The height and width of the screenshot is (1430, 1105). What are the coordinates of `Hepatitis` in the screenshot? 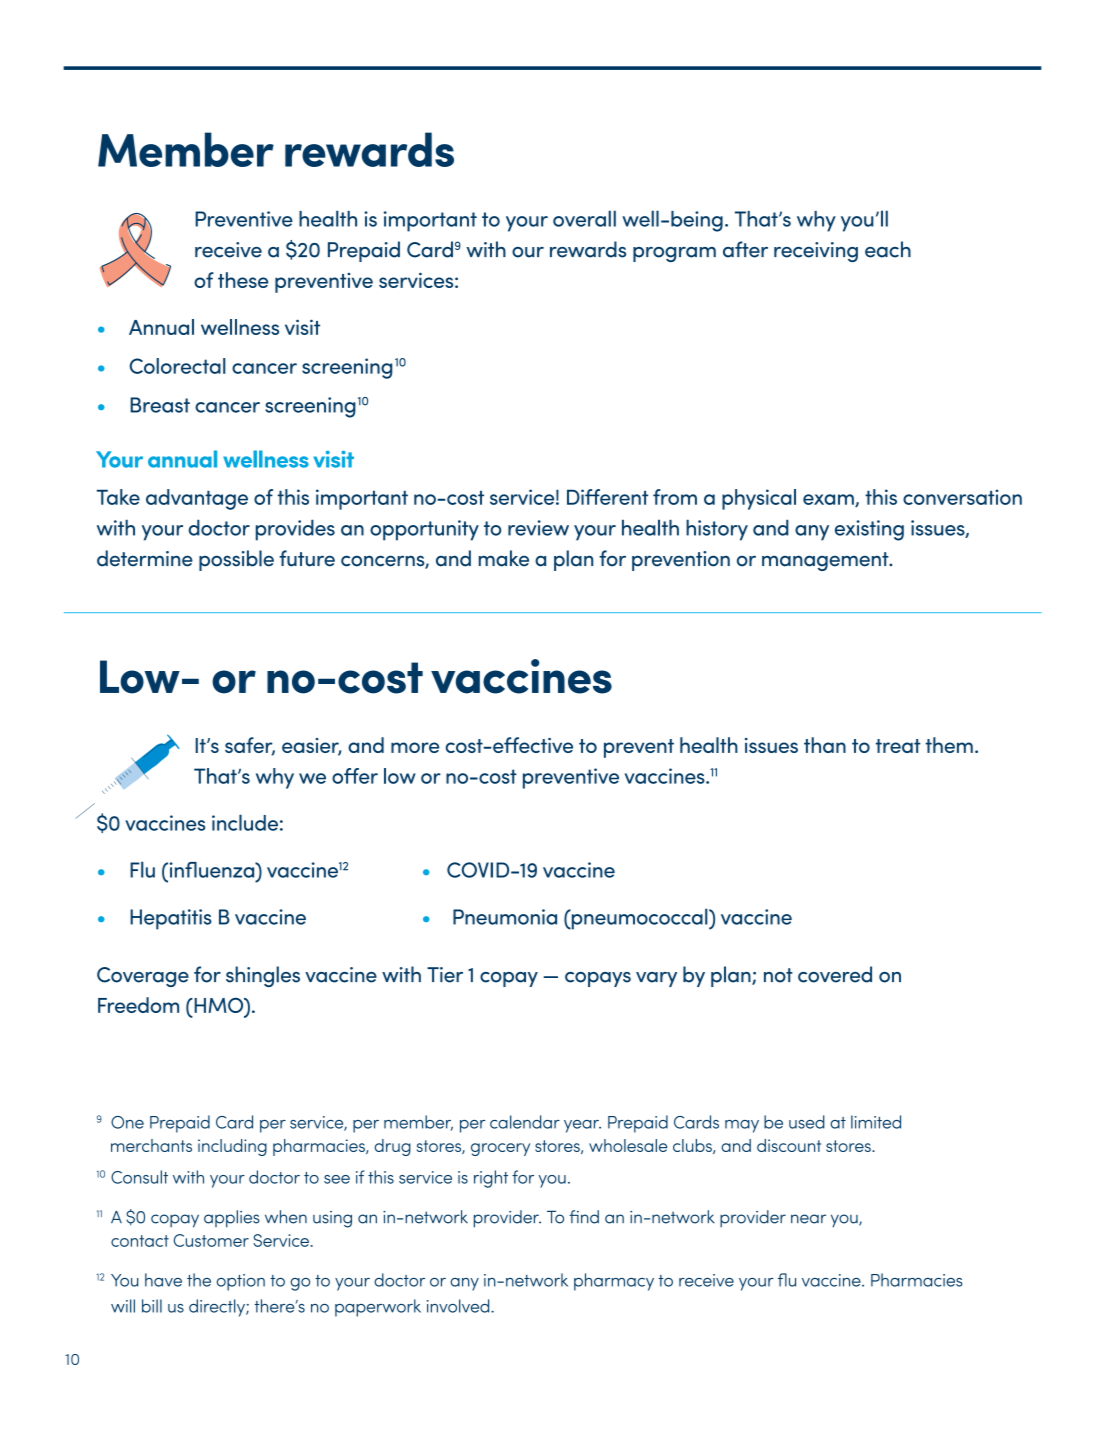 It's located at (171, 919).
